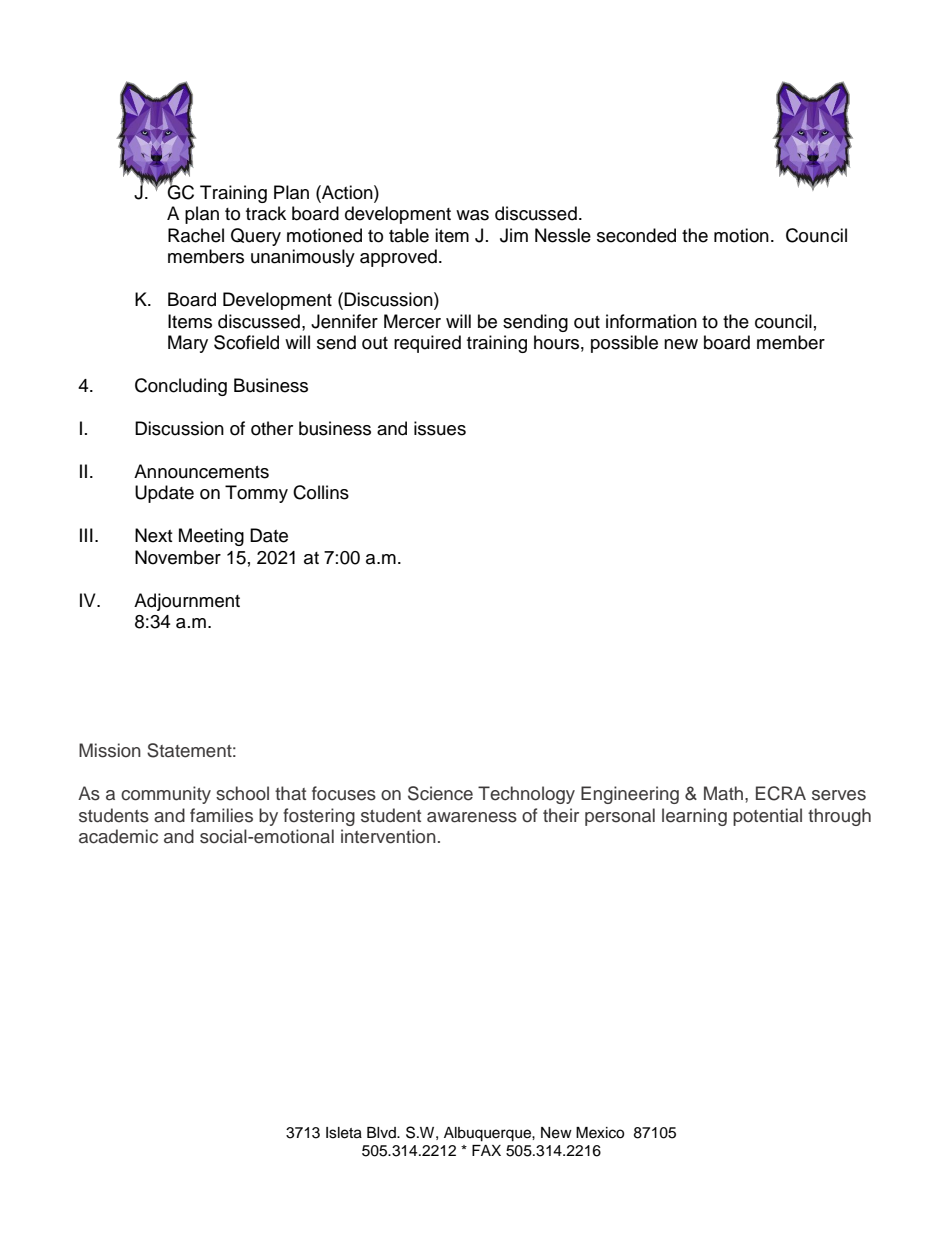 This page has height=1233, width=952. Describe the element at coordinates (636, 235) in the page. I see `seconded` at that location.
